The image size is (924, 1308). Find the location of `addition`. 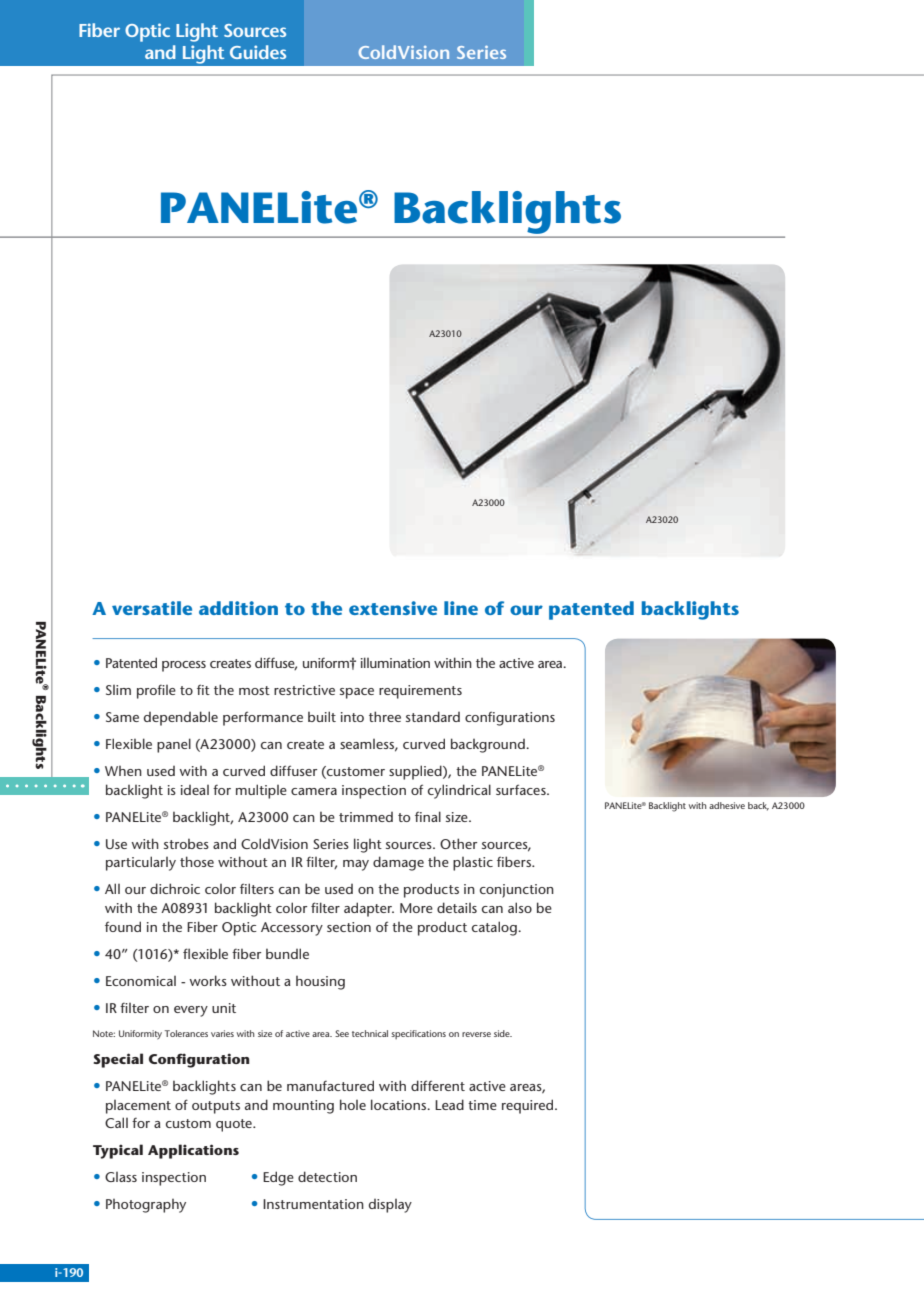

addition is located at coordinates (238, 608).
